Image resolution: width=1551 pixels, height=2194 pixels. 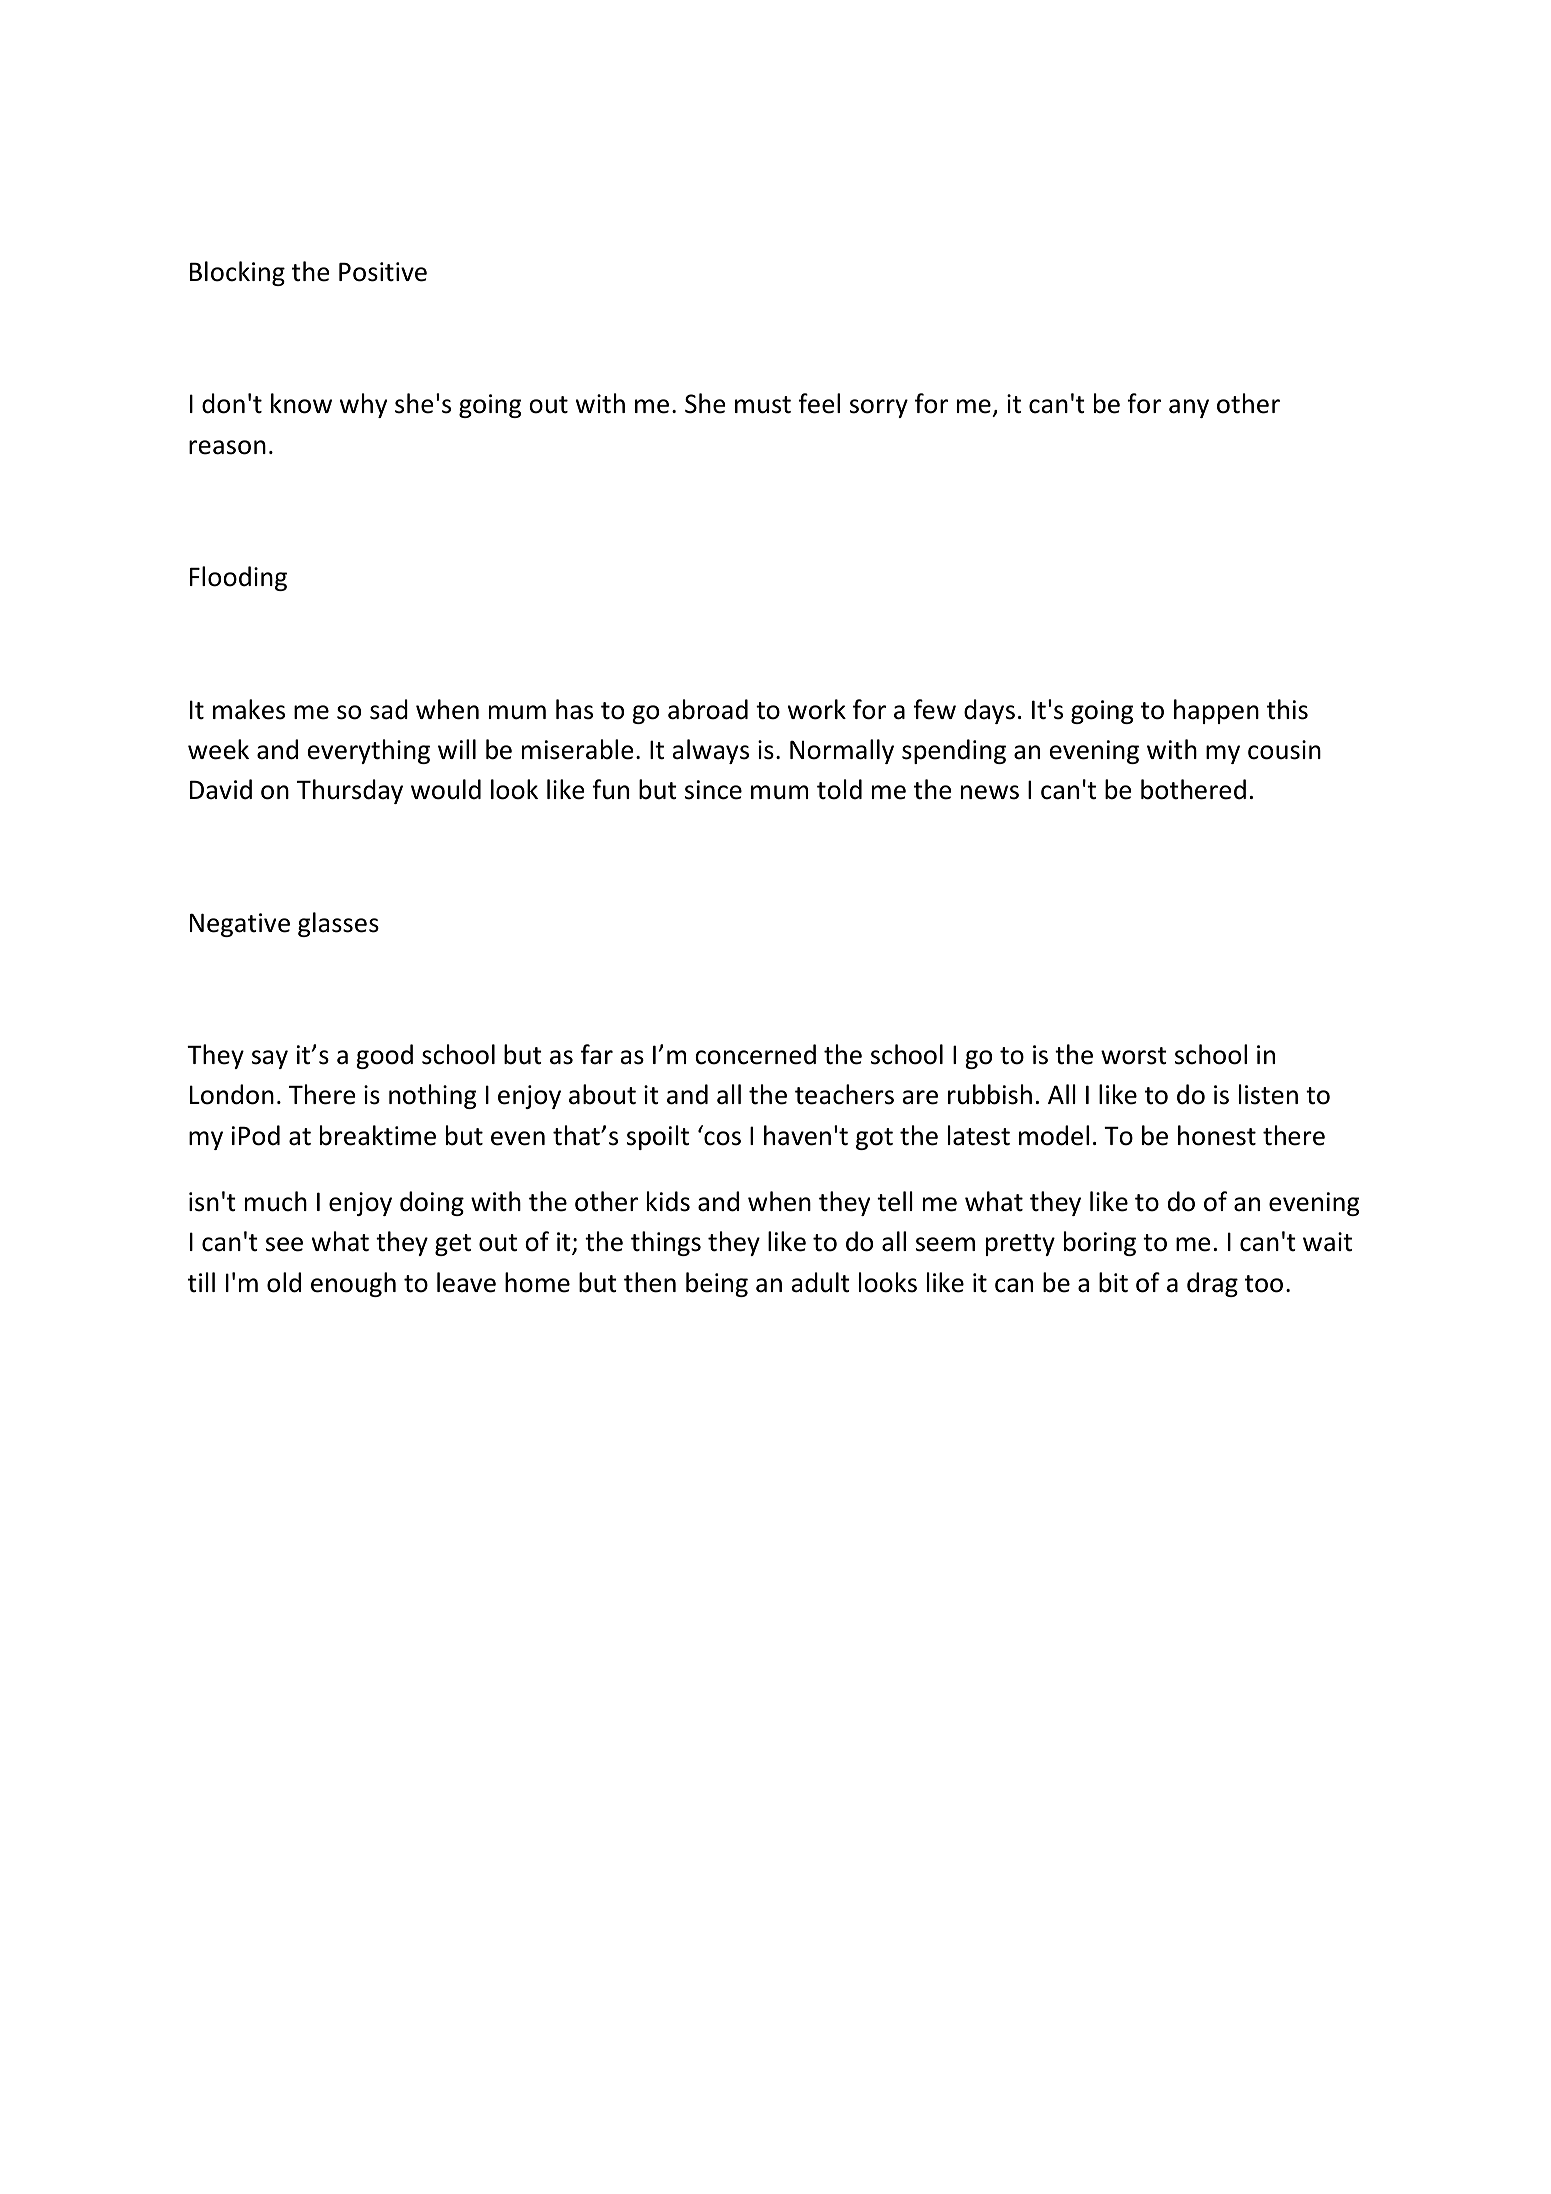 I want to click on reason, so click(x=227, y=447).
